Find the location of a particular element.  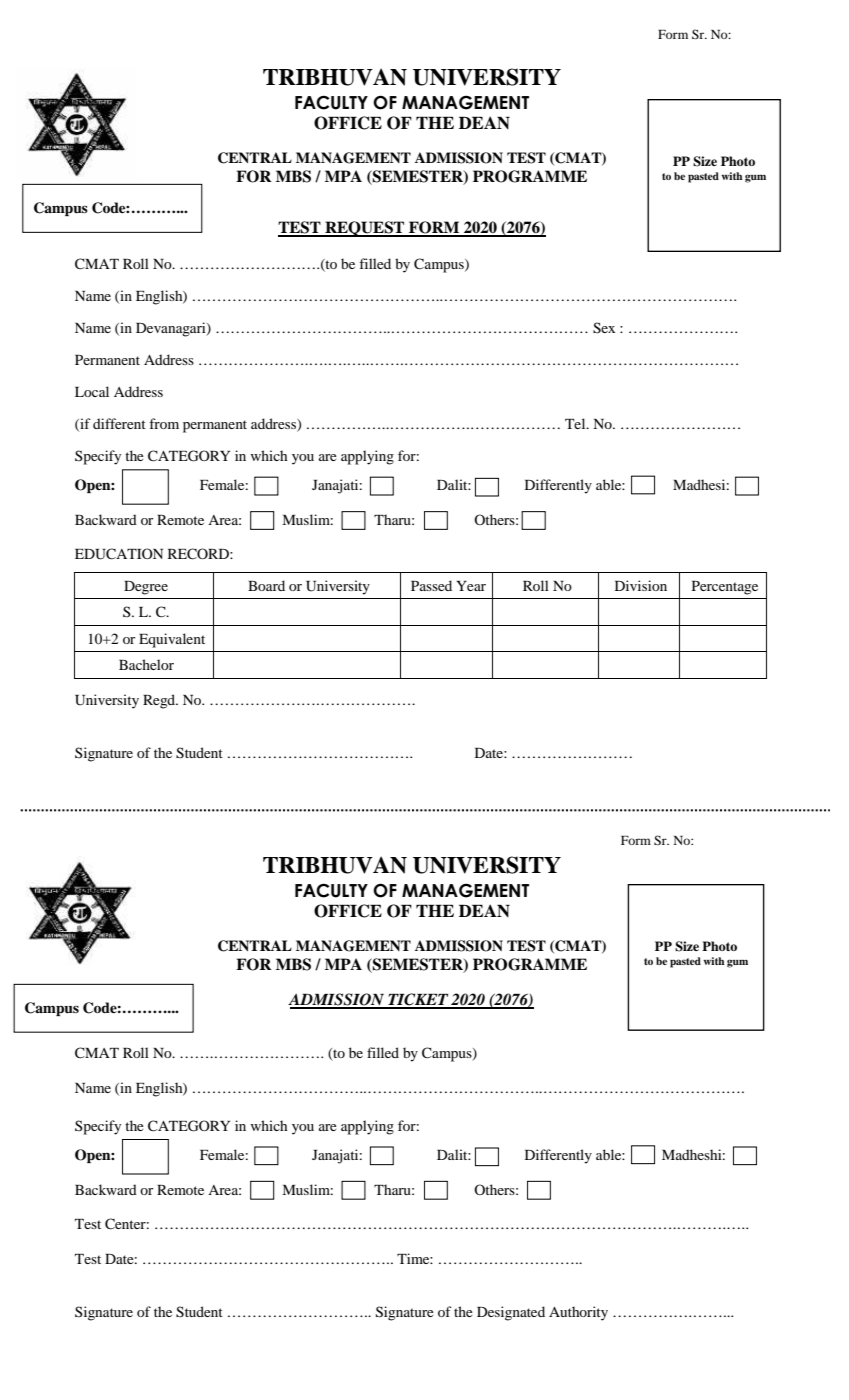

Local is located at coordinates (92, 391).
